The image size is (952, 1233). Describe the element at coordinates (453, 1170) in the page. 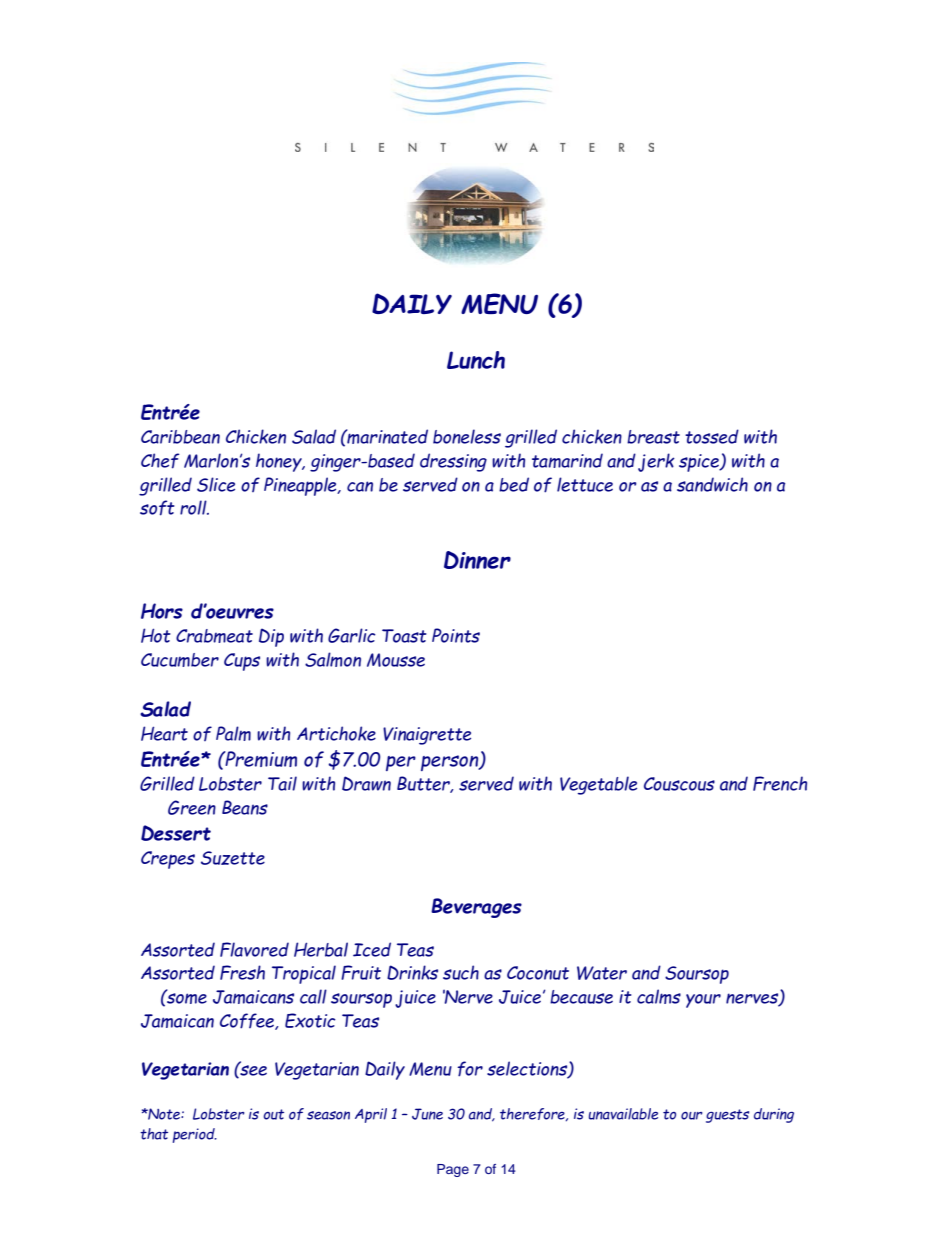

I see `Page` at that location.
